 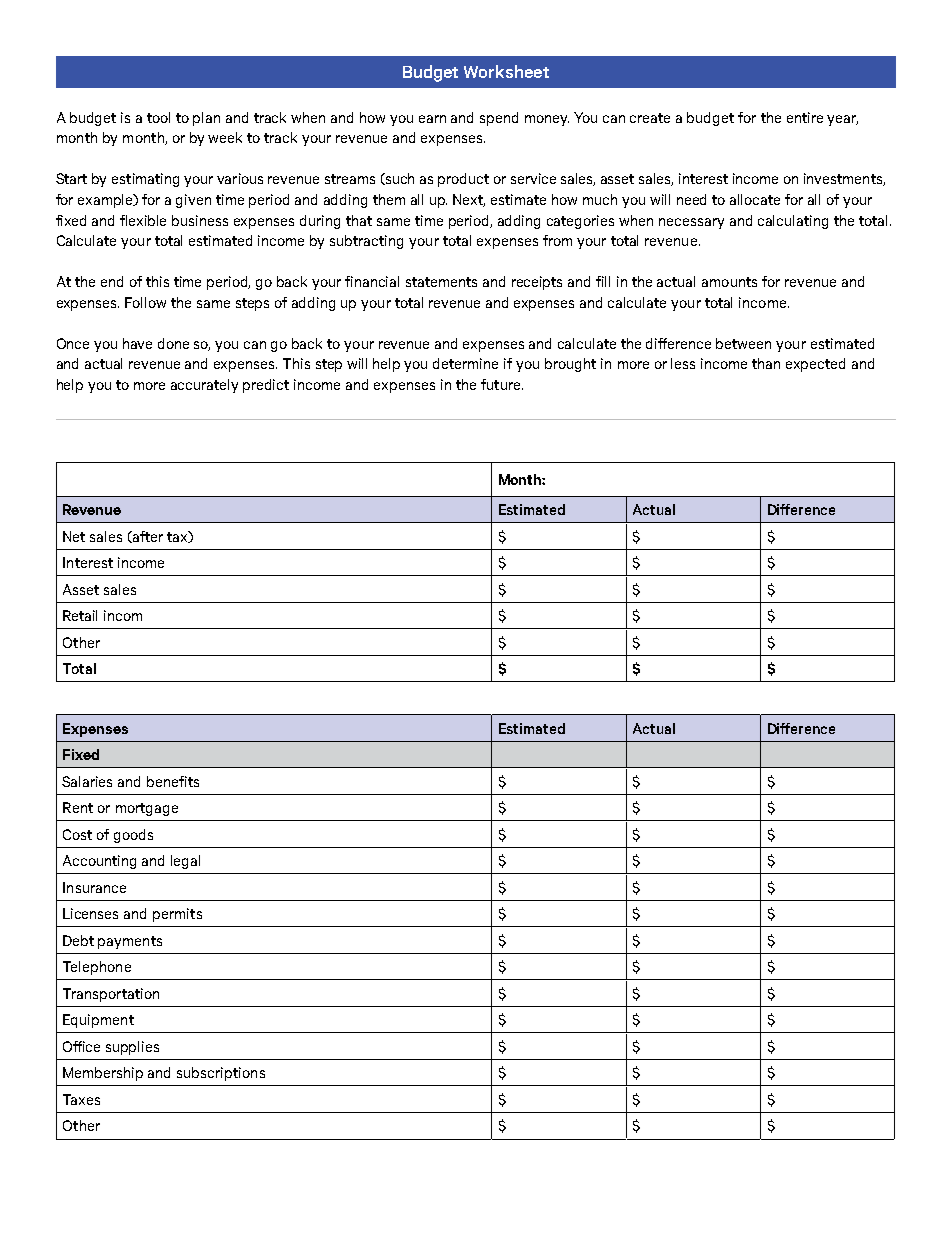 I want to click on permits, so click(x=177, y=915).
